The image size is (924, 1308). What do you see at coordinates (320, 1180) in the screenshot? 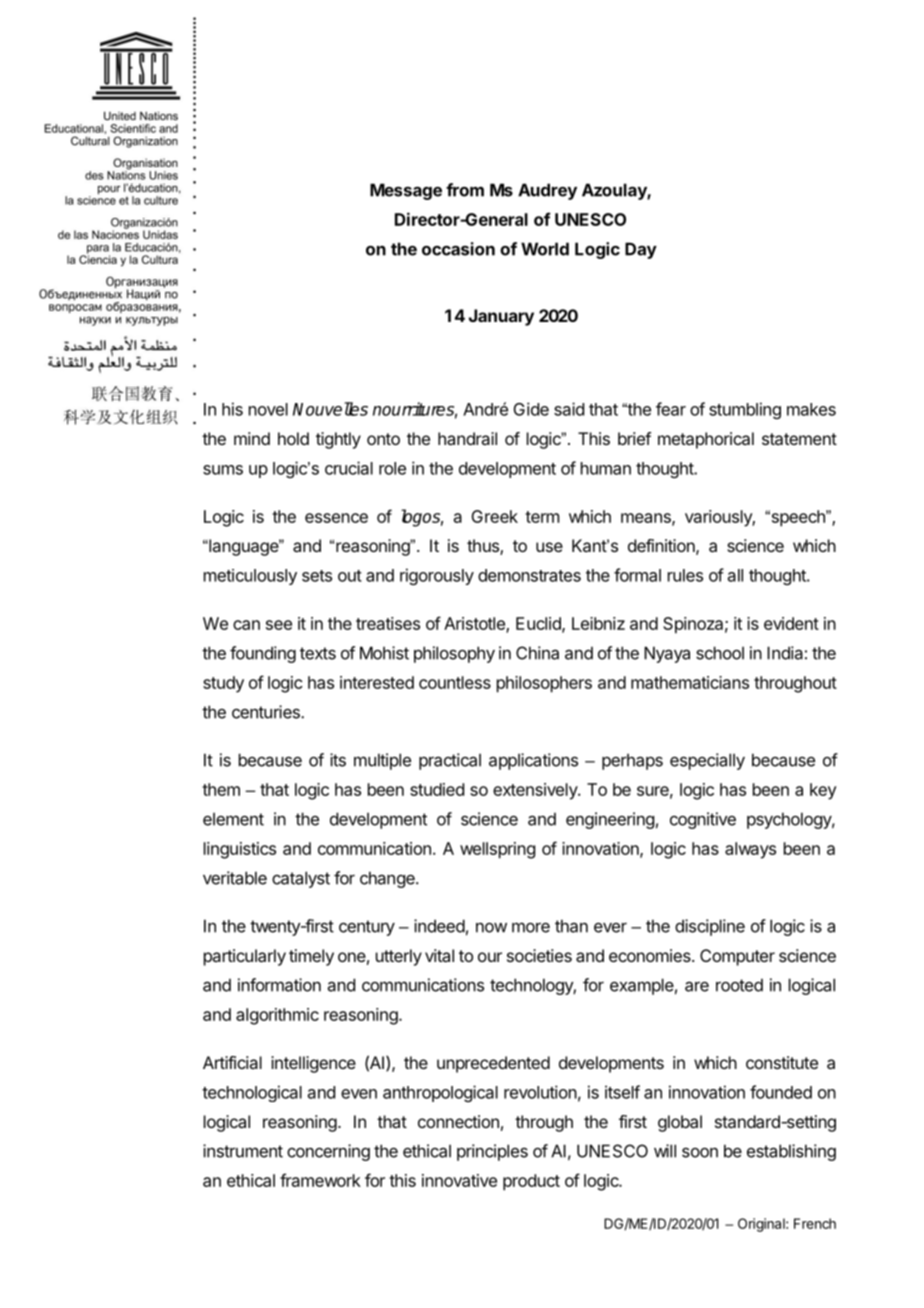
I see `framework` at bounding box center [320, 1180].
